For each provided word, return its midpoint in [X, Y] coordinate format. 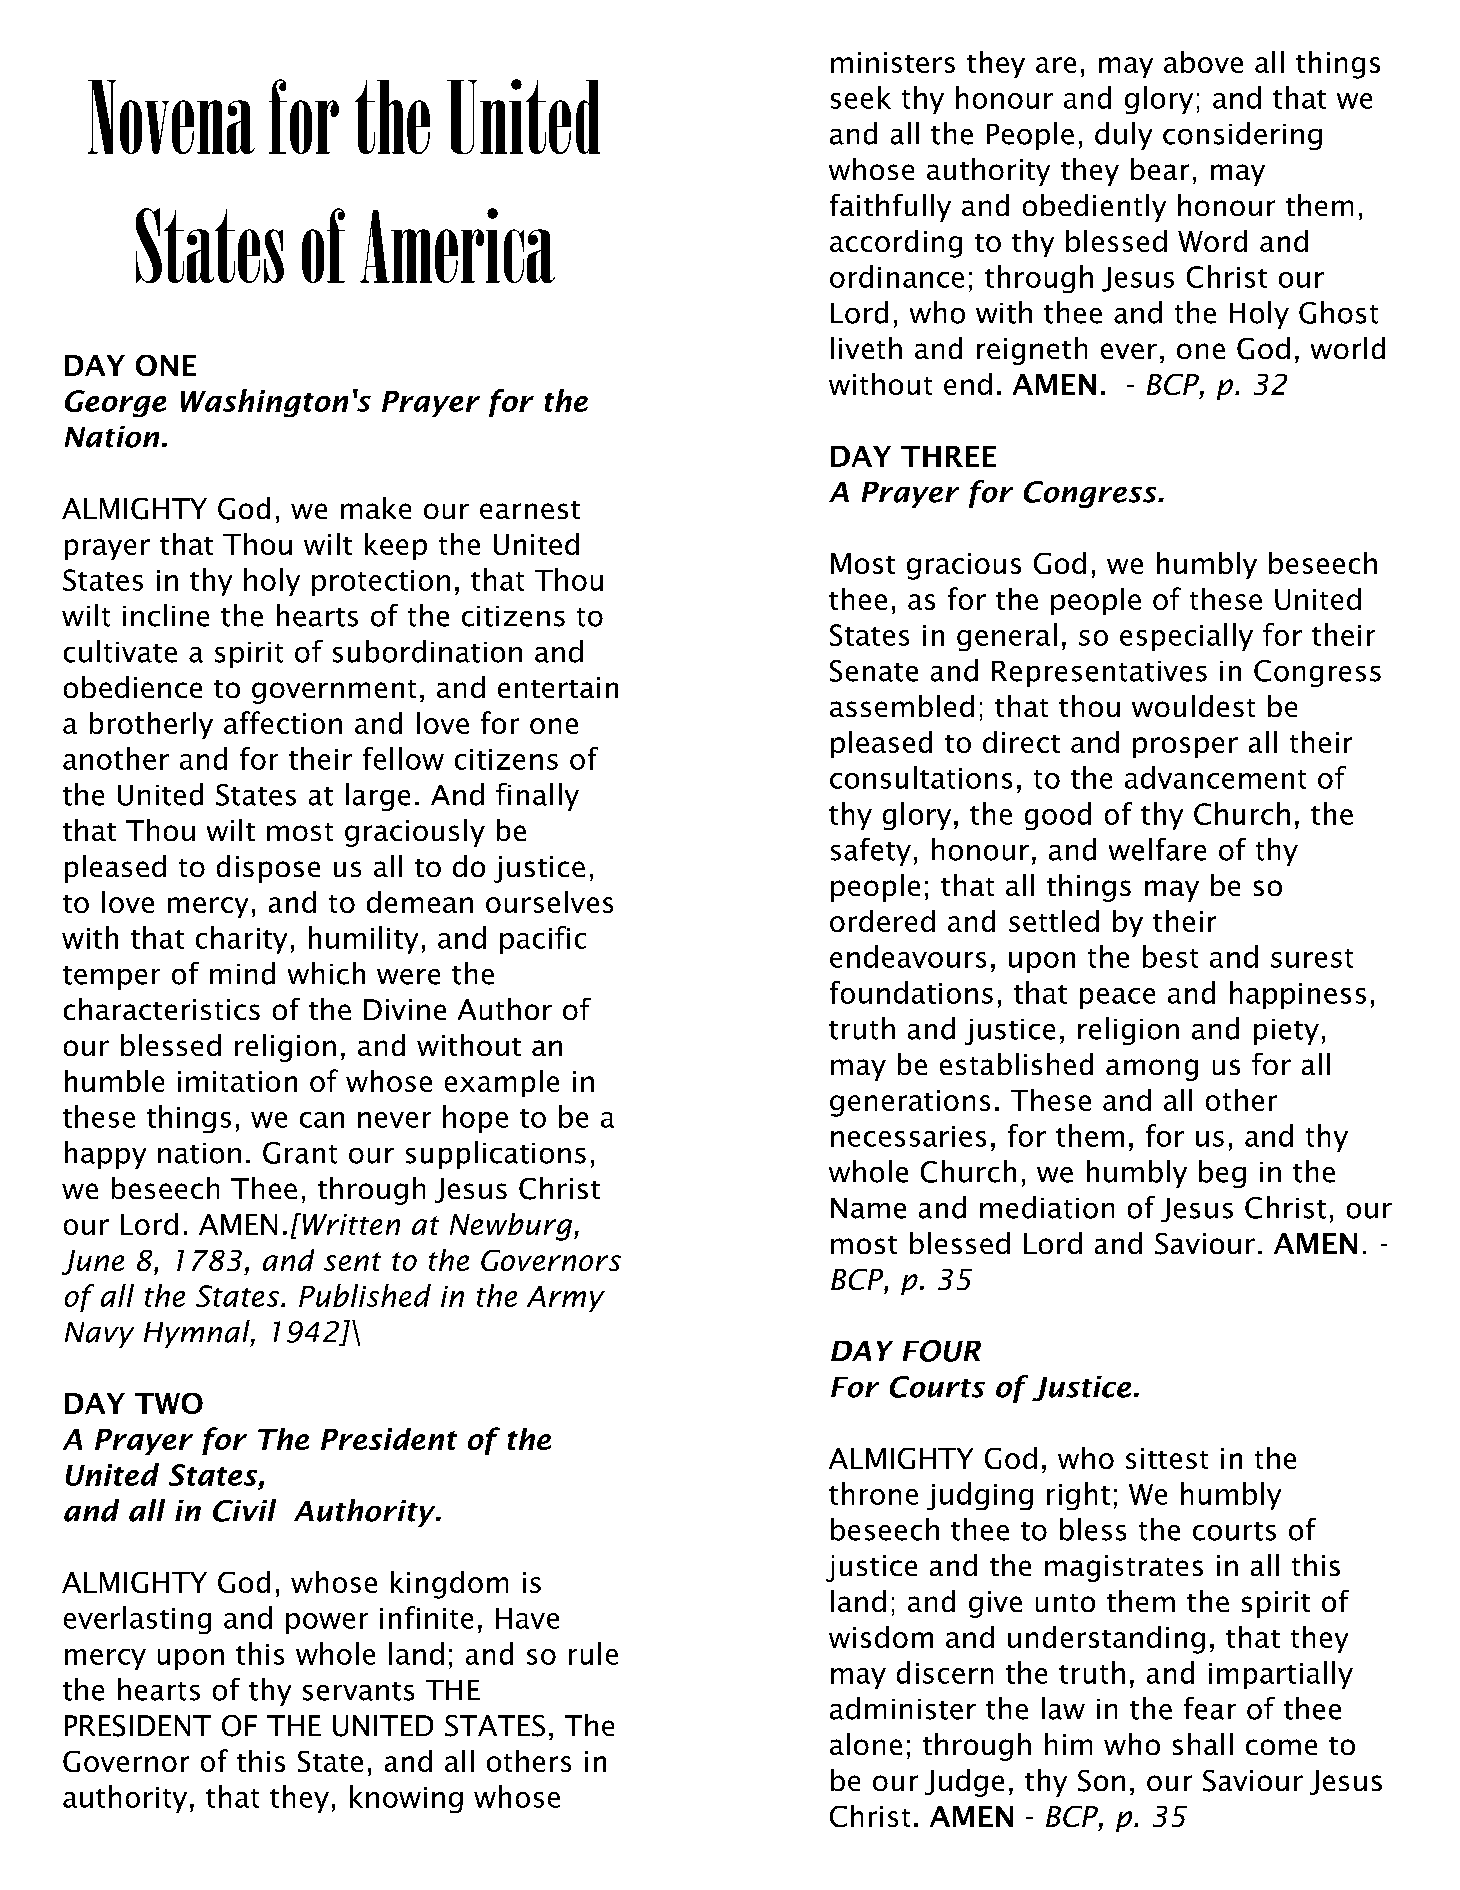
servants [358, 1691]
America [457, 245]
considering [1242, 136]
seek [861, 97]
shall [1203, 1744]
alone [866, 1744]
